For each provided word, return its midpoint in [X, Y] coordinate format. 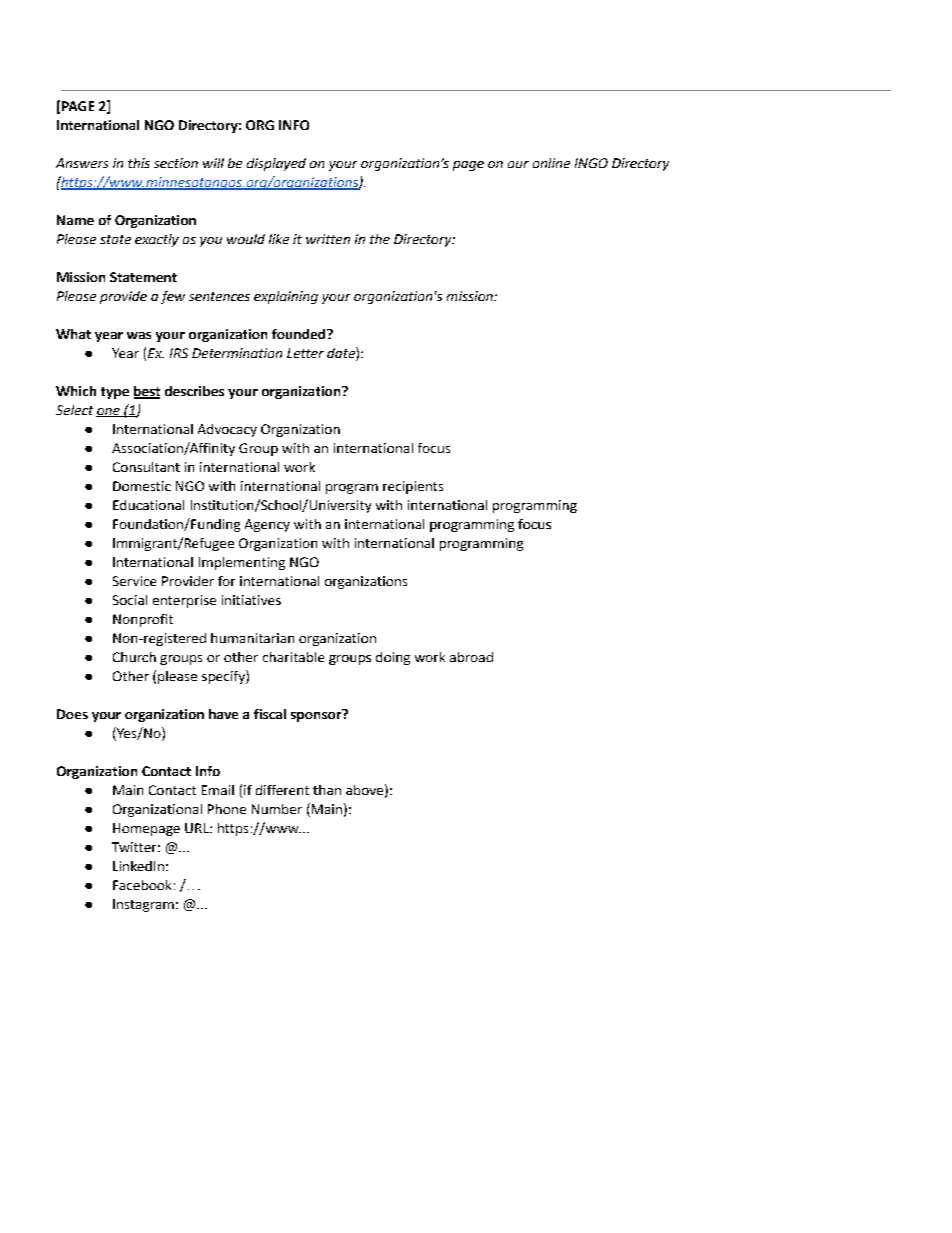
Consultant [146, 467]
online [551, 163]
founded [300, 334]
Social [130, 600]
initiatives [251, 600]
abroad [471, 657]
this [139, 163]
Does [72, 714]
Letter [305, 353]
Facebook [142, 885]
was [139, 335]
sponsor [317, 715]
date [342, 354]
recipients [413, 487]
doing [393, 658]
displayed [276, 164]
